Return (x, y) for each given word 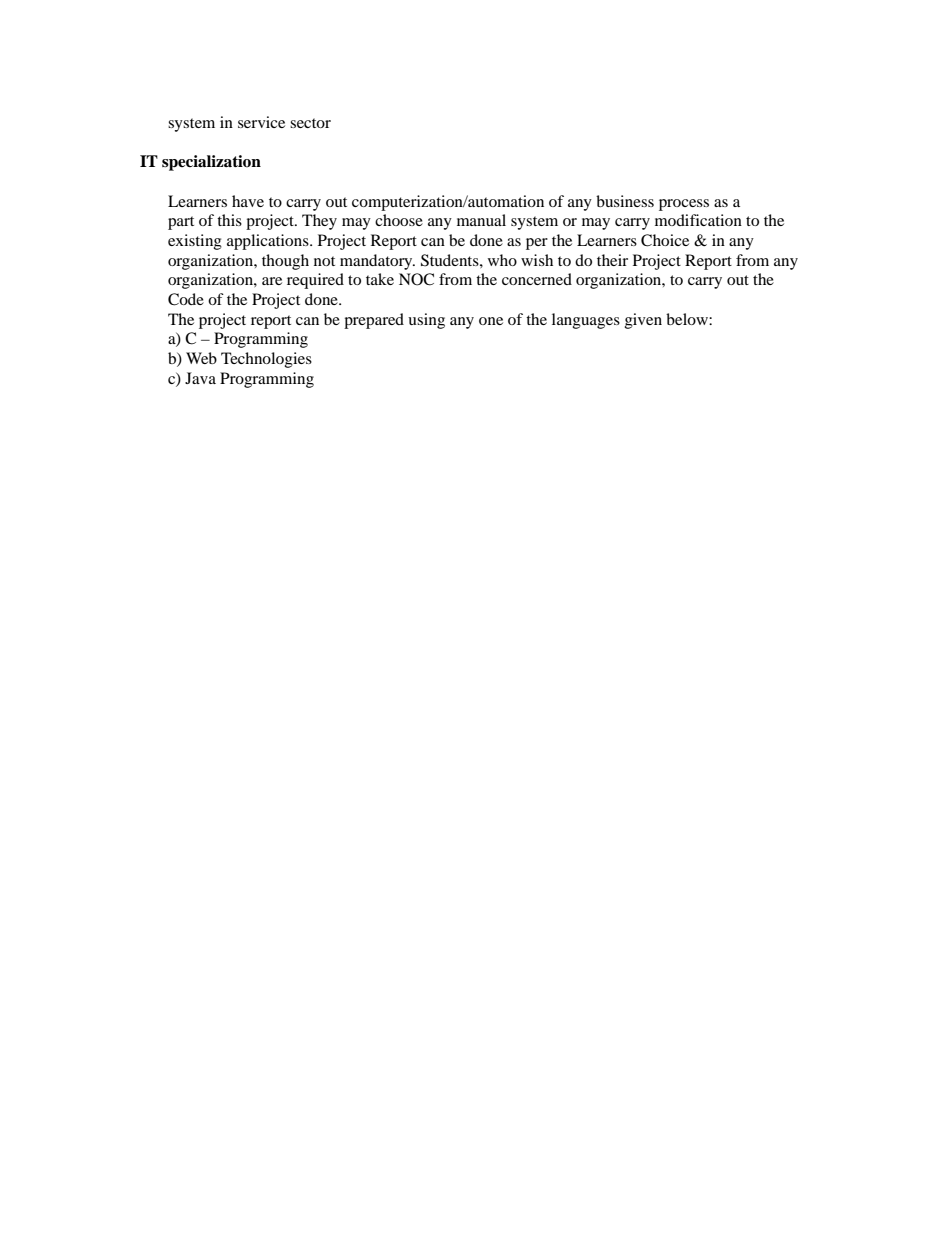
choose (399, 220)
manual (481, 220)
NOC (416, 279)
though (285, 262)
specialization (211, 163)
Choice (665, 240)
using (426, 321)
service (261, 122)
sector (310, 123)
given (643, 321)
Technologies (266, 360)
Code (186, 299)
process (684, 205)
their (612, 260)
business (625, 201)
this (229, 220)
